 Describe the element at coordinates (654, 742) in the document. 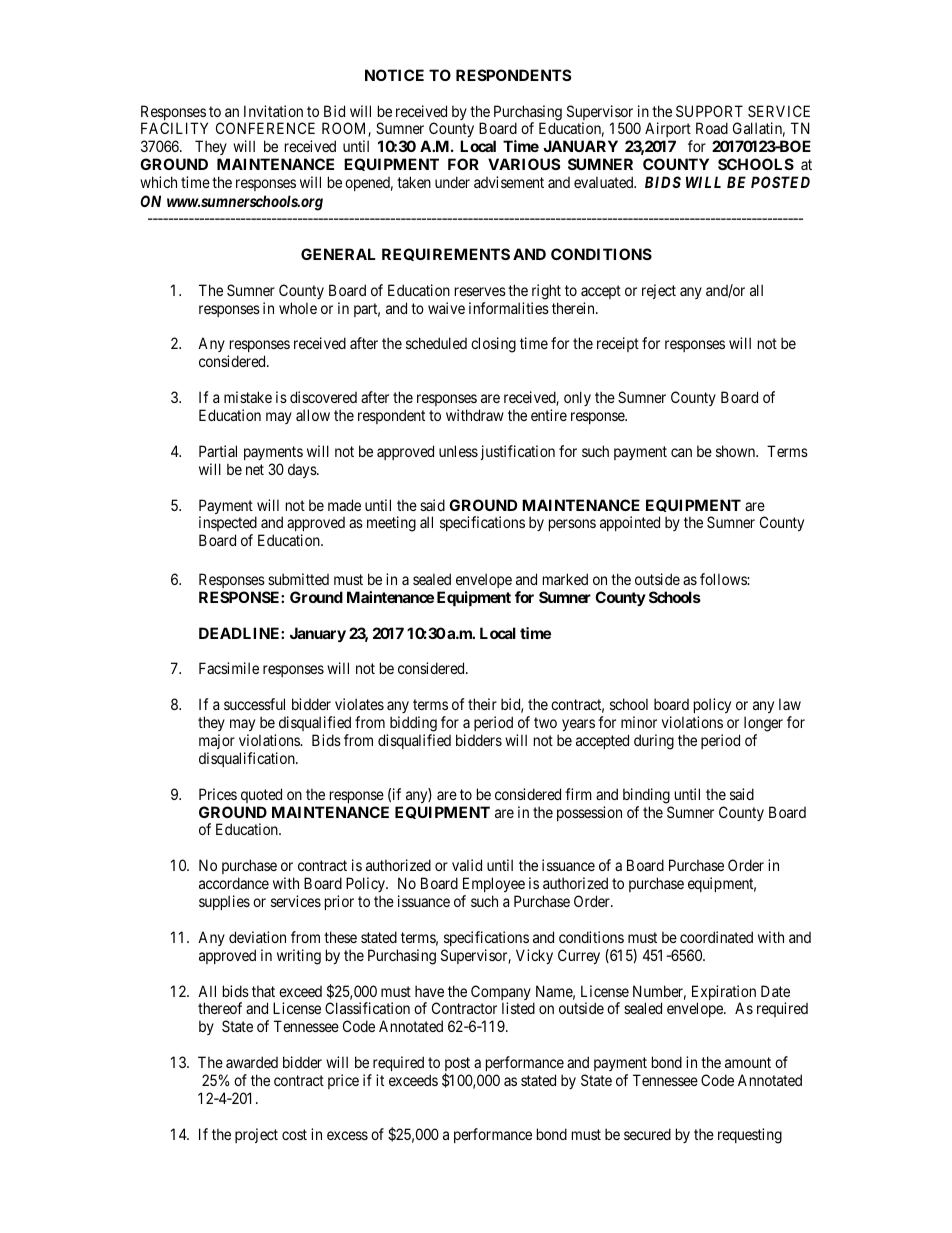

I see `during` at that location.
